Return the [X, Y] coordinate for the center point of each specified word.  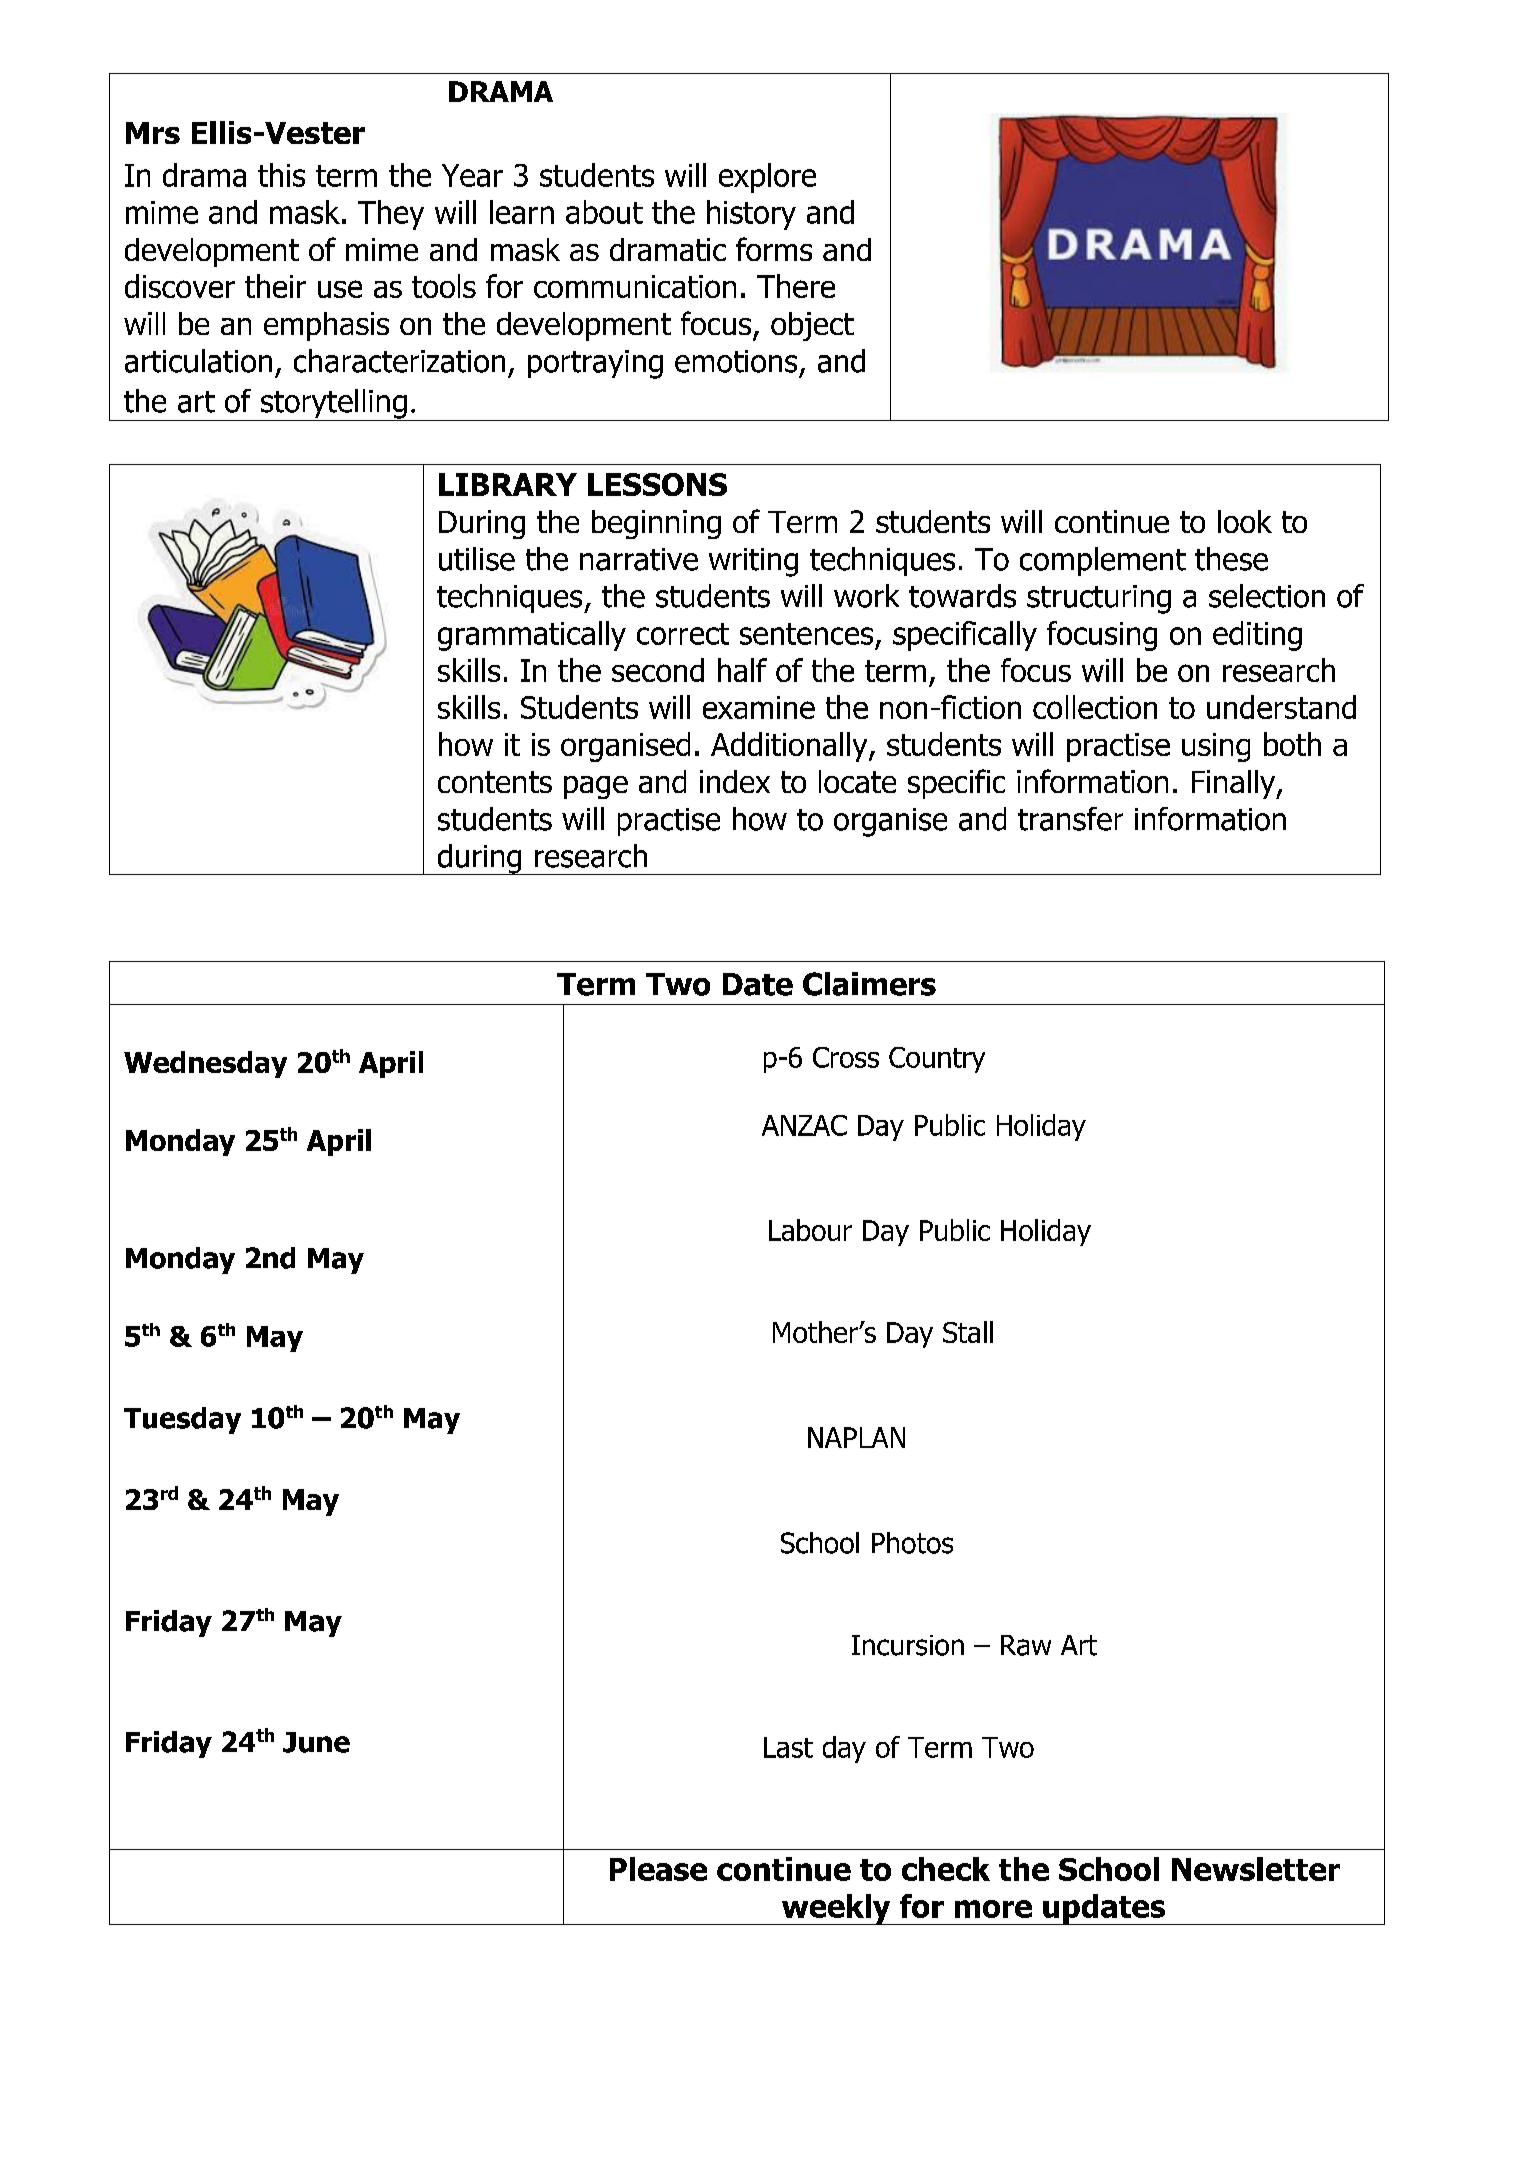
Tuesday [182, 1420]
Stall [968, 1332]
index [735, 781]
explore [767, 178]
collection [1095, 707]
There [796, 286]
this [281, 175]
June [316, 1742]
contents [495, 782]
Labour [810, 1230]
